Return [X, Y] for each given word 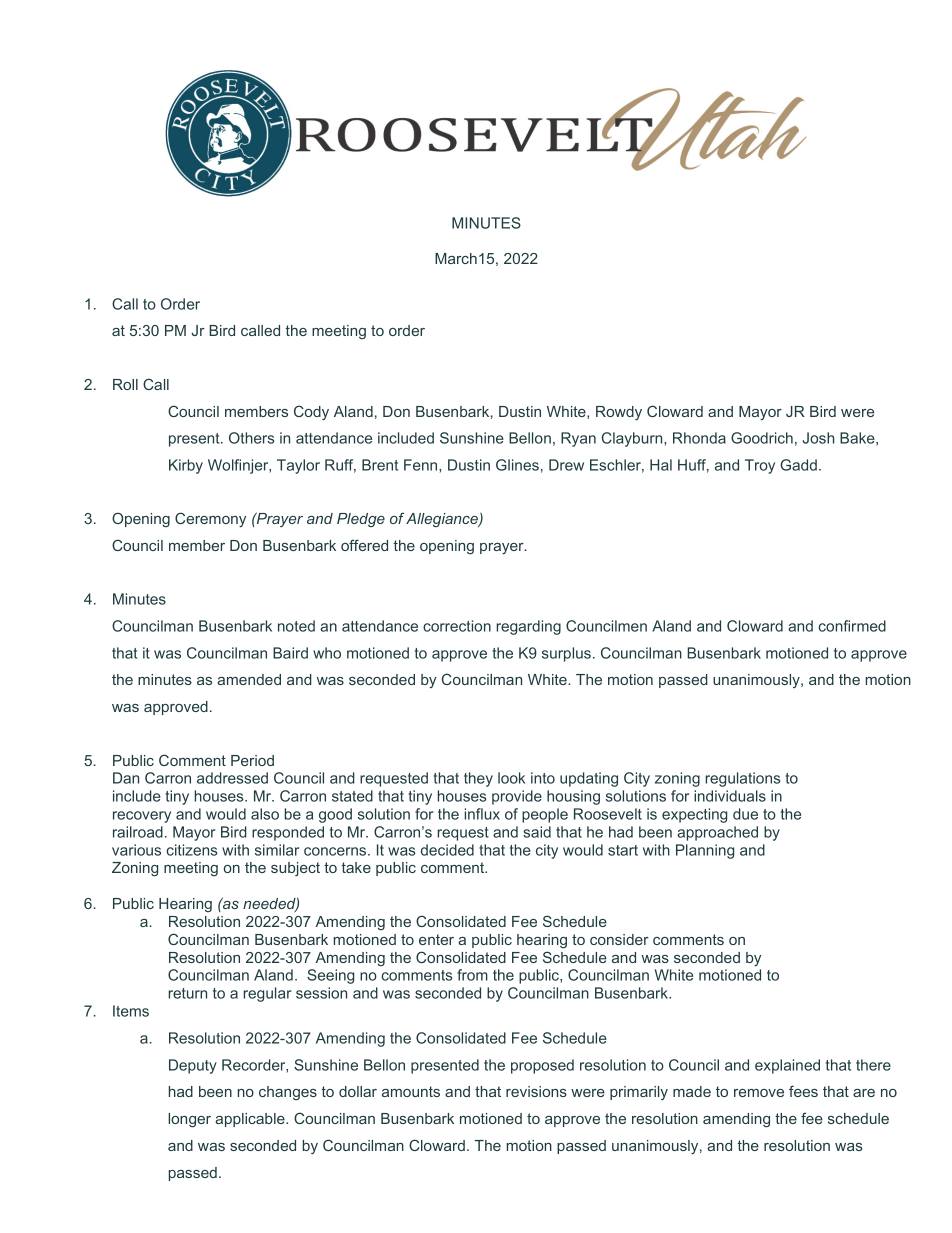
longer [189, 1120]
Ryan [578, 439]
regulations [742, 779]
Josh [818, 438]
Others [251, 438]
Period [252, 760]
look [511, 778]
